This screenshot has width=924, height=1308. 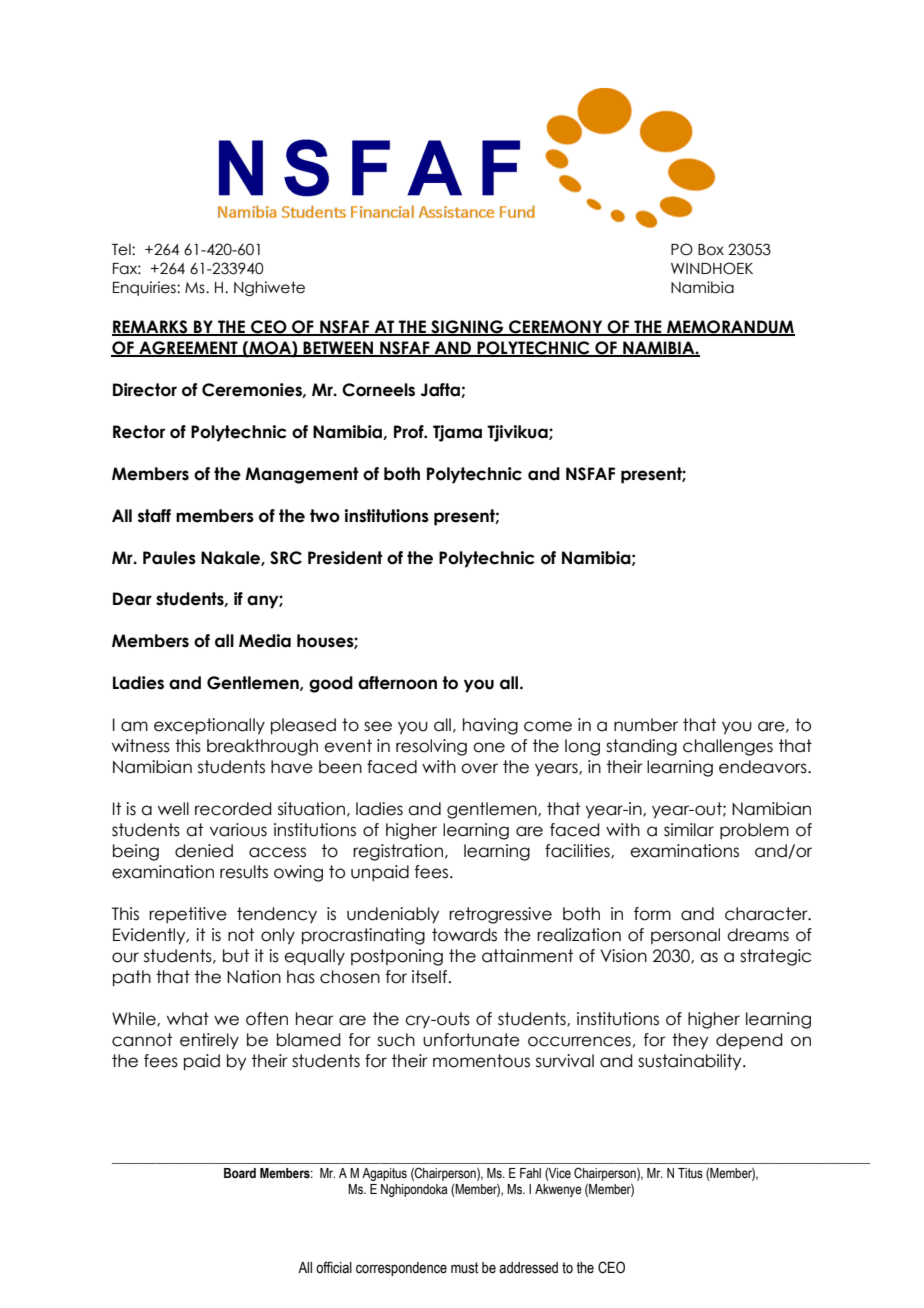 What do you see at coordinates (646, 725) in the screenshot?
I see `number` at bounding box center [646, 725].
